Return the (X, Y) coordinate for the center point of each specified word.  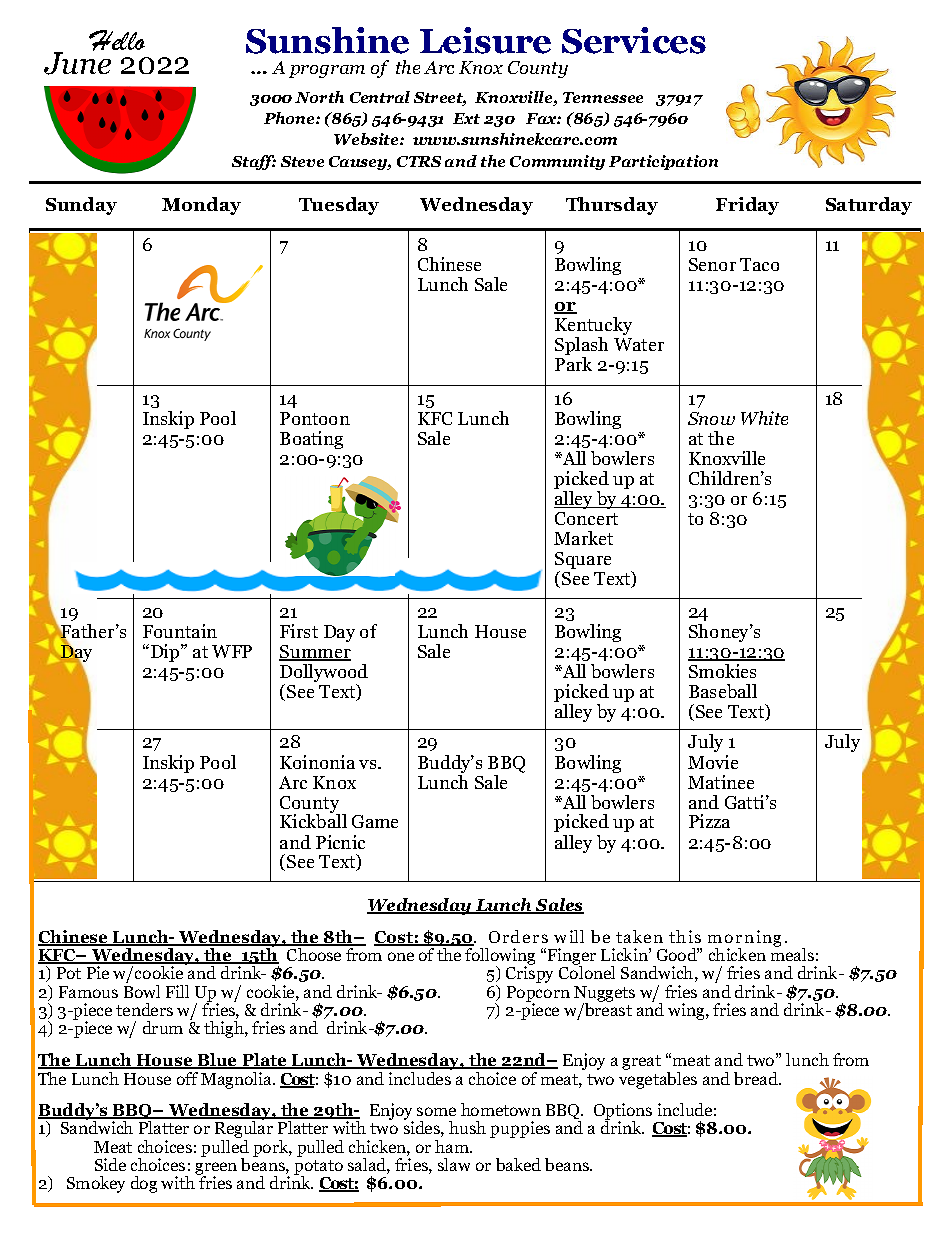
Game (375, 821)
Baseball (723, 691)
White (764, 418)
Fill (177, 991)
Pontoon (315, 418)
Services (634, 40)
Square (583, 562)
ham (453, 1146)
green (216, 1170)
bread (757, 1078)
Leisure (485, 40)
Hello (117, 40)
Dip (166, 653)
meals (792, 953)
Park (573, 362)
